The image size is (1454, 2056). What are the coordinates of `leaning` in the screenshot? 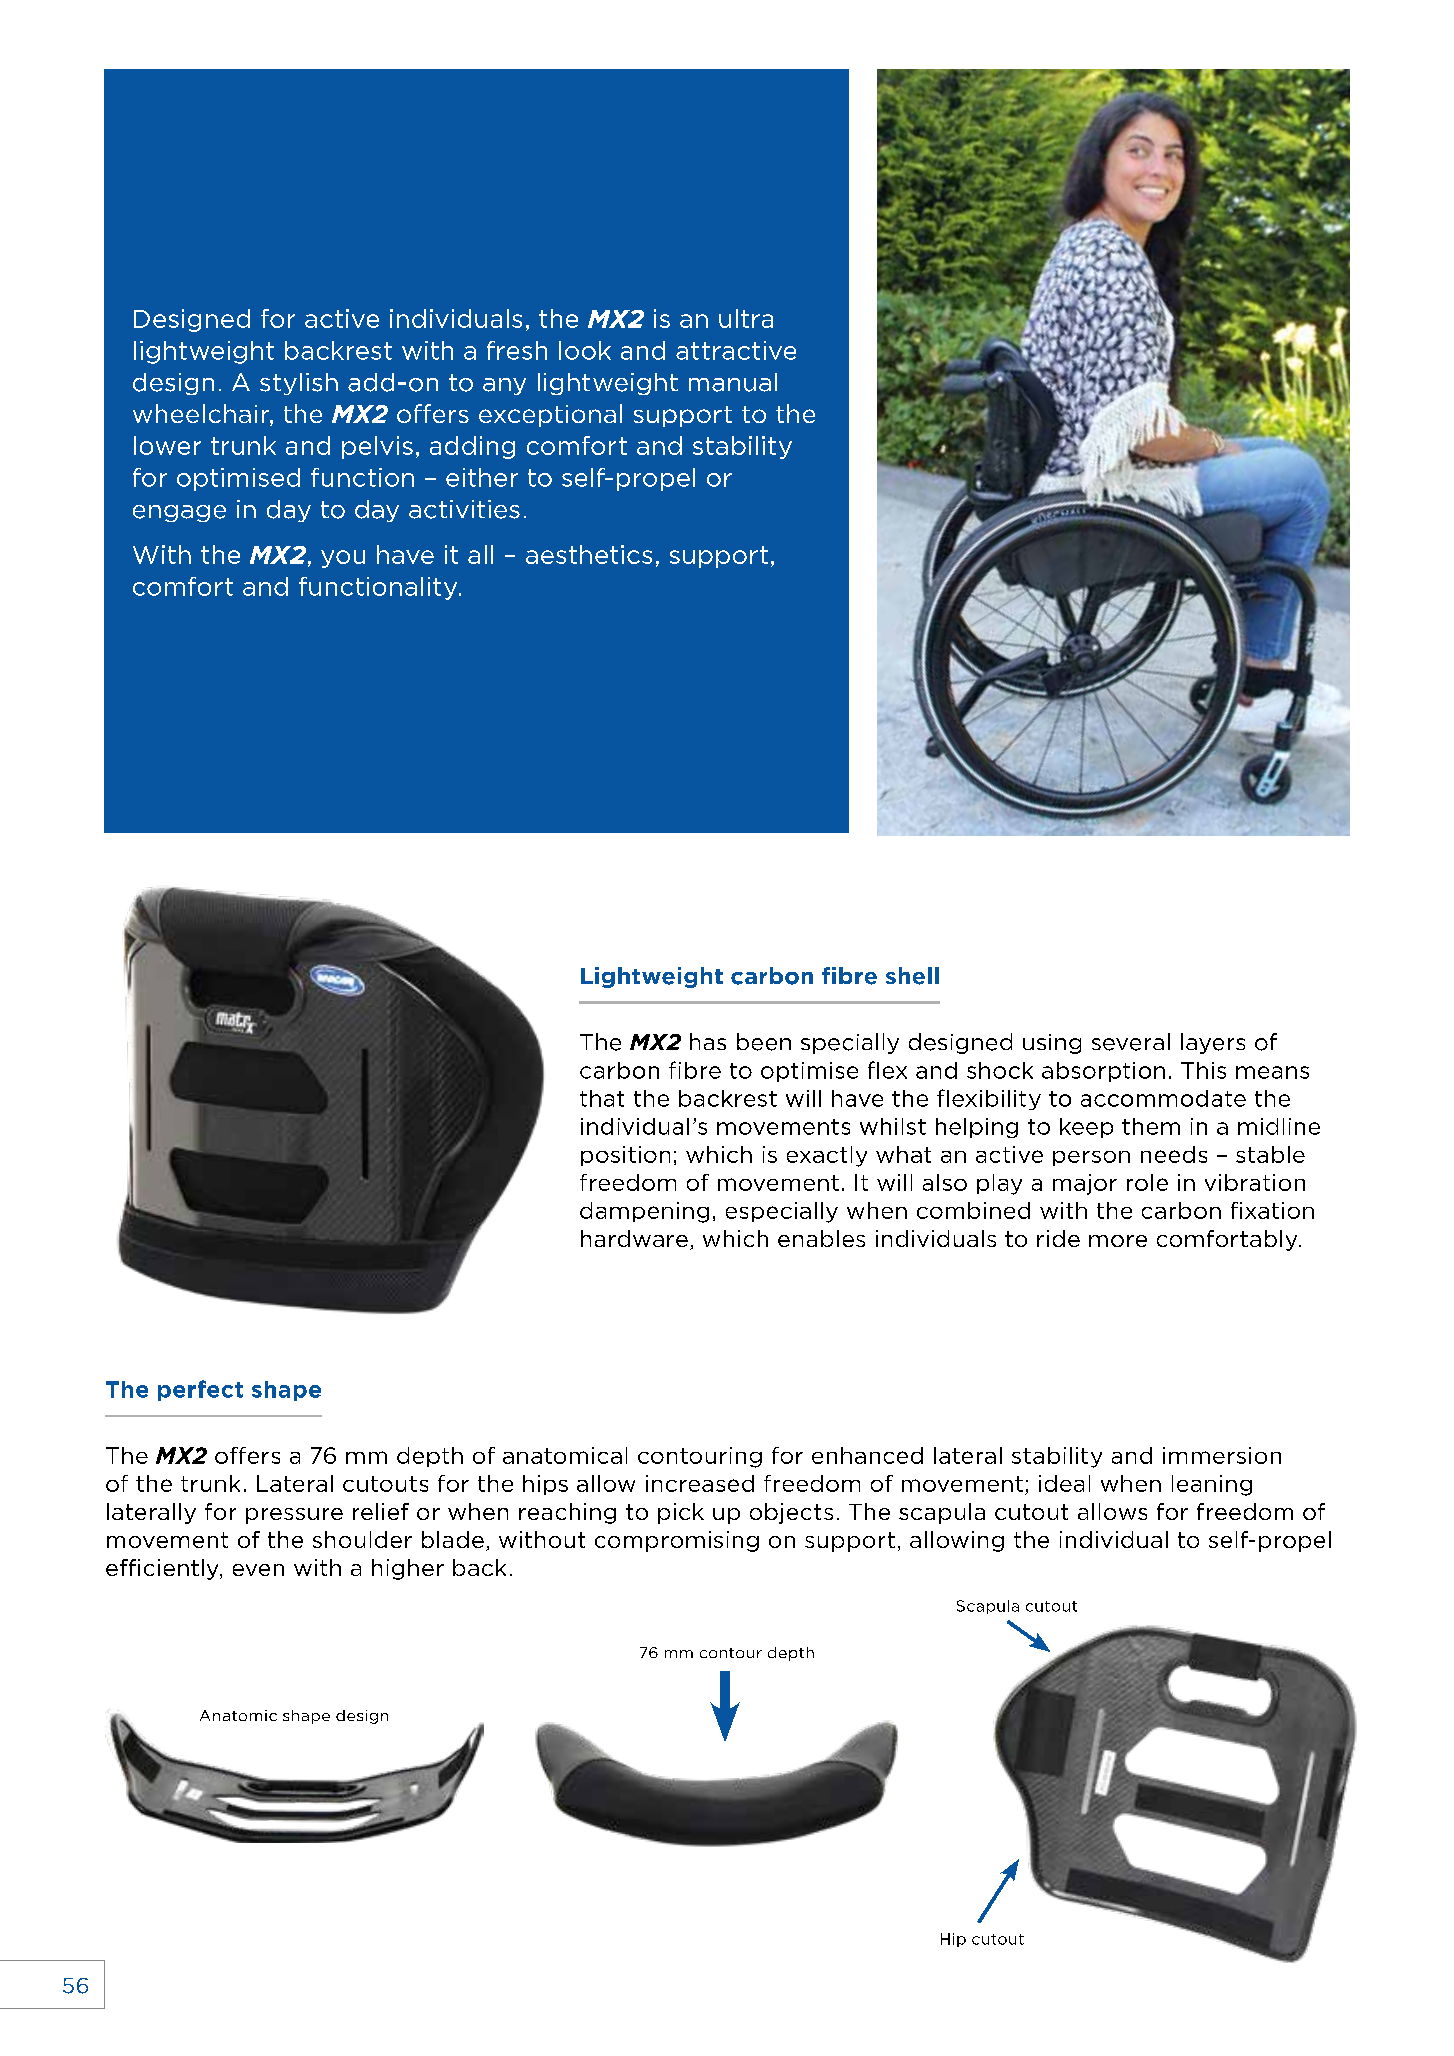 It's located at (1212, 1485).
